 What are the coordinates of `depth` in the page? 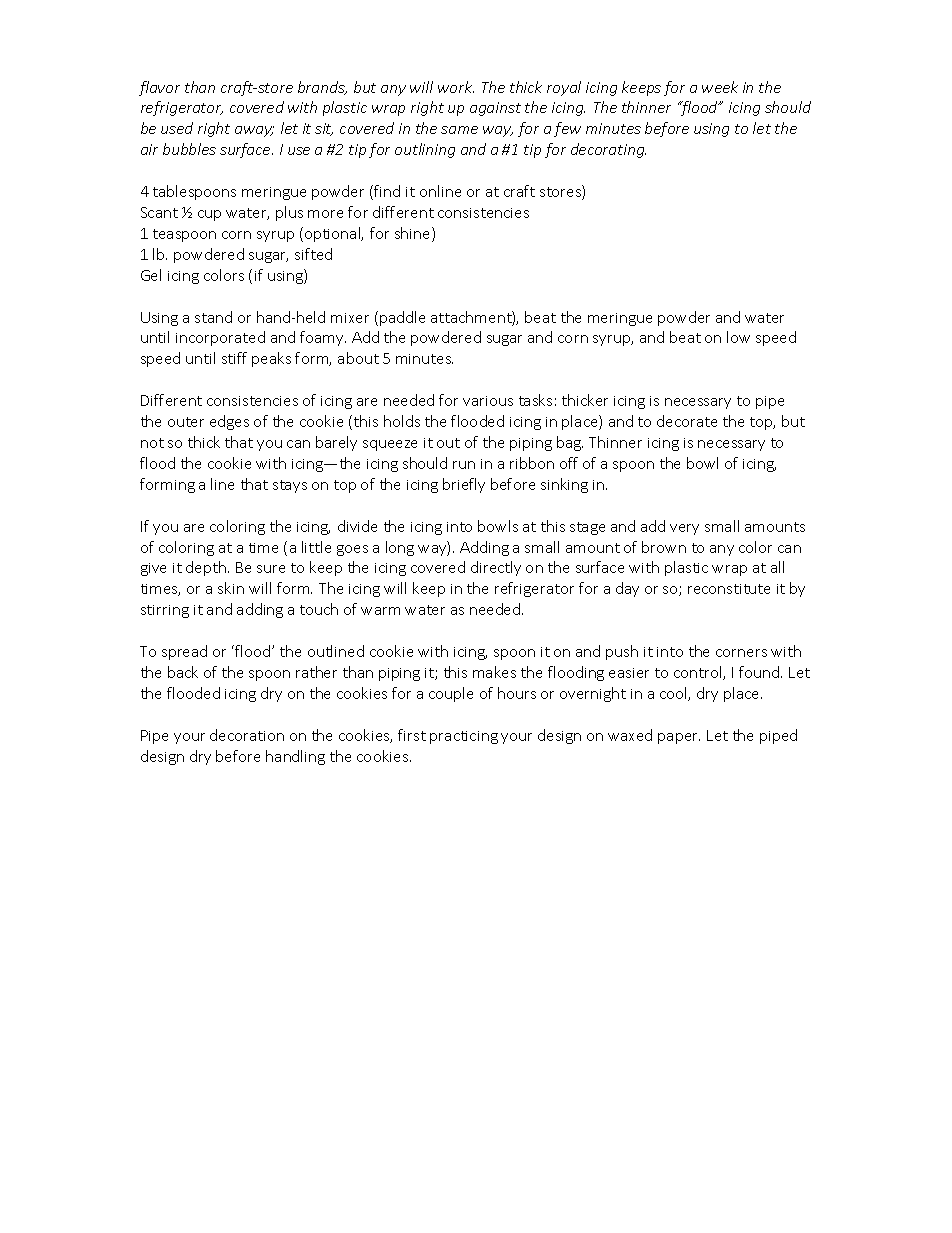 It's located at (206, 568).
